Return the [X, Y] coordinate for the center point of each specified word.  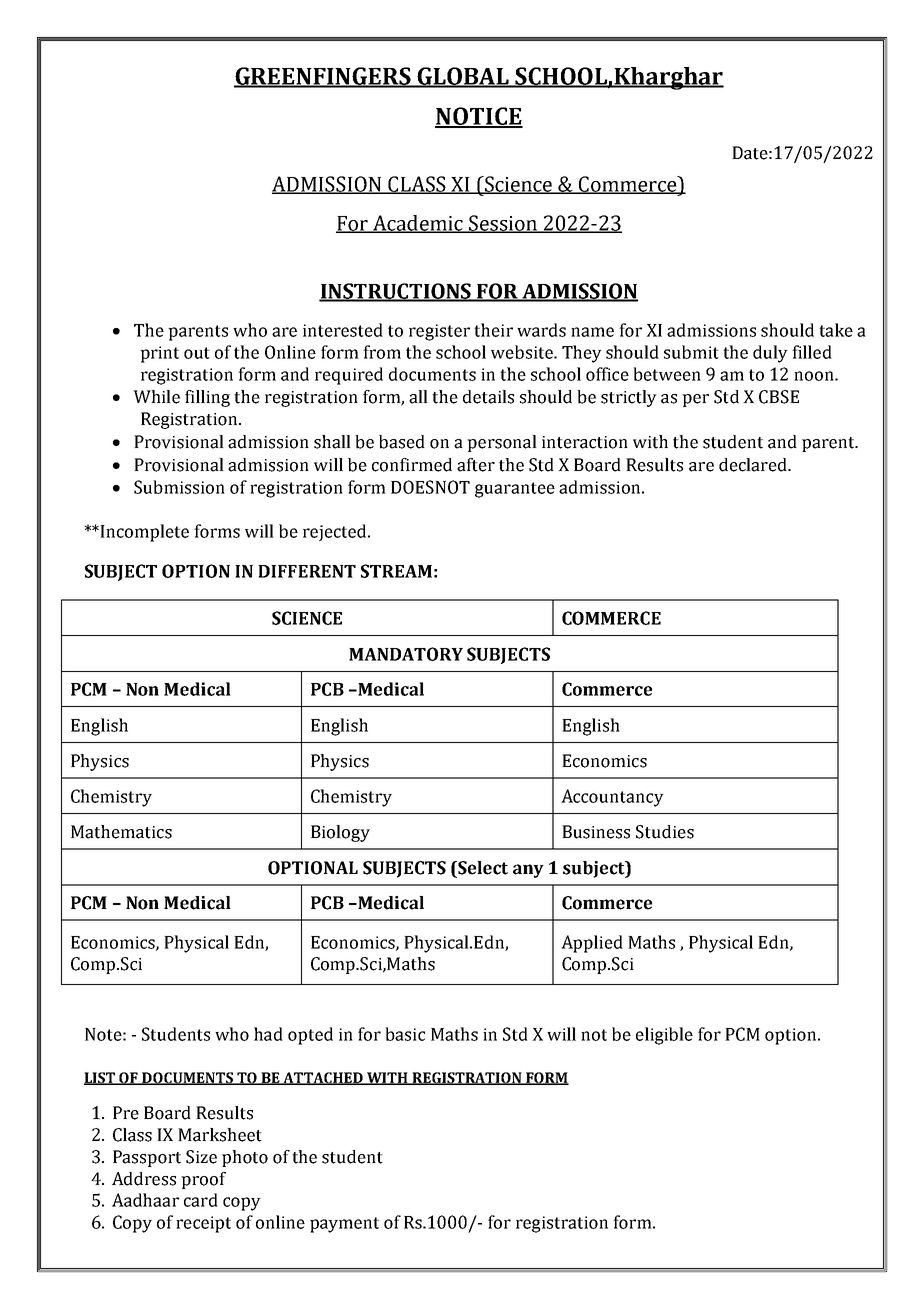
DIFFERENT [307, 571]
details [488, 397]
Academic [418, 224]
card [201, 1200]
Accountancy [612, 798]
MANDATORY [406, 654]
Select [482, 868]
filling [207, 398]
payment [344, 1225]
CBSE [779, 397]
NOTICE [479, 117]
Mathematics [121, 832]
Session [503, 224]
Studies [665, 832]
